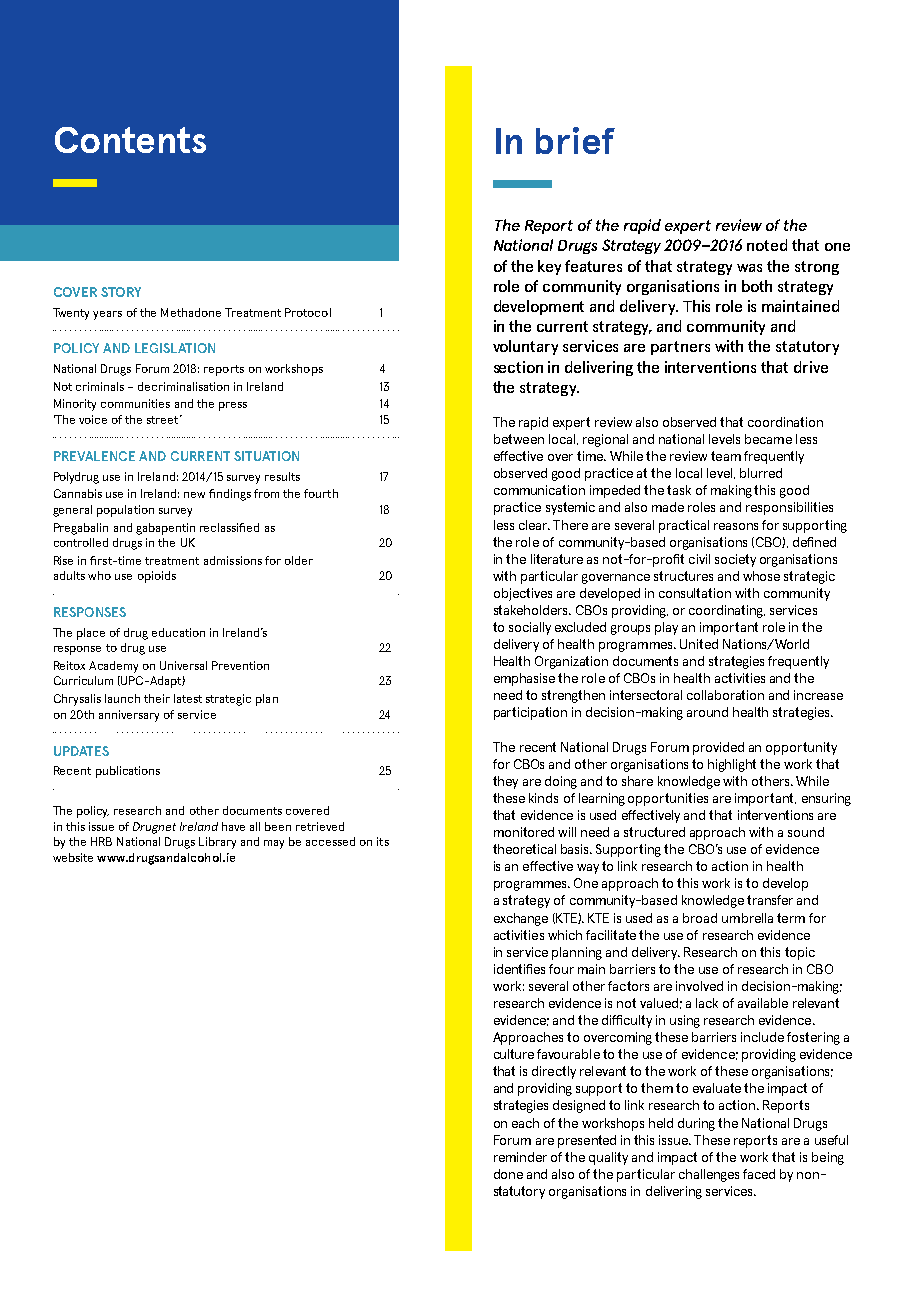 This image has width=924, height=1308. Describe the element at coordinates (130, 140) in the image. I see `Contents` at that location.
